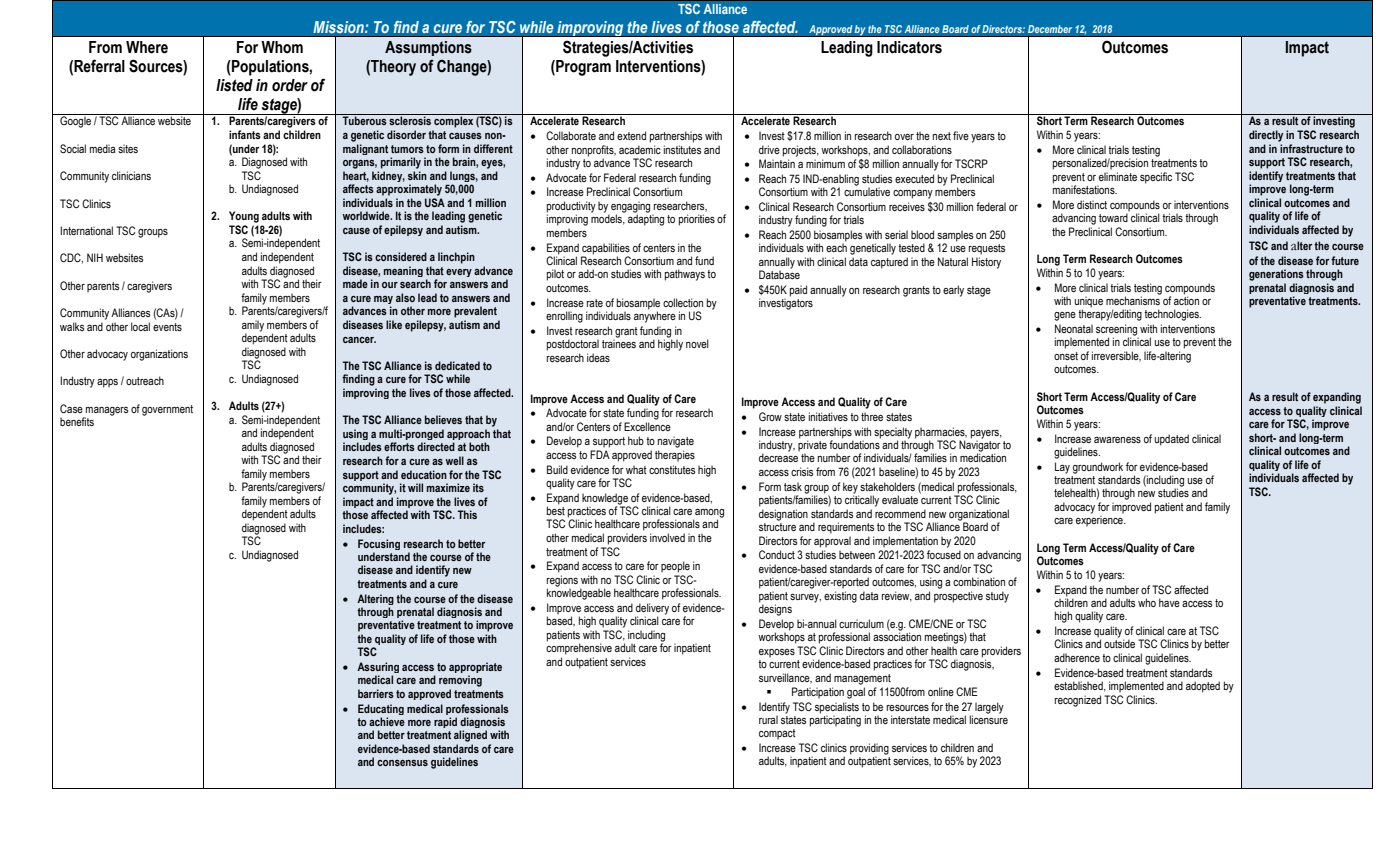 This screenshot has height=850, width=1400. Describe the element at coordinates (1050, 29) in the screenshot. I see `December` at that location.
